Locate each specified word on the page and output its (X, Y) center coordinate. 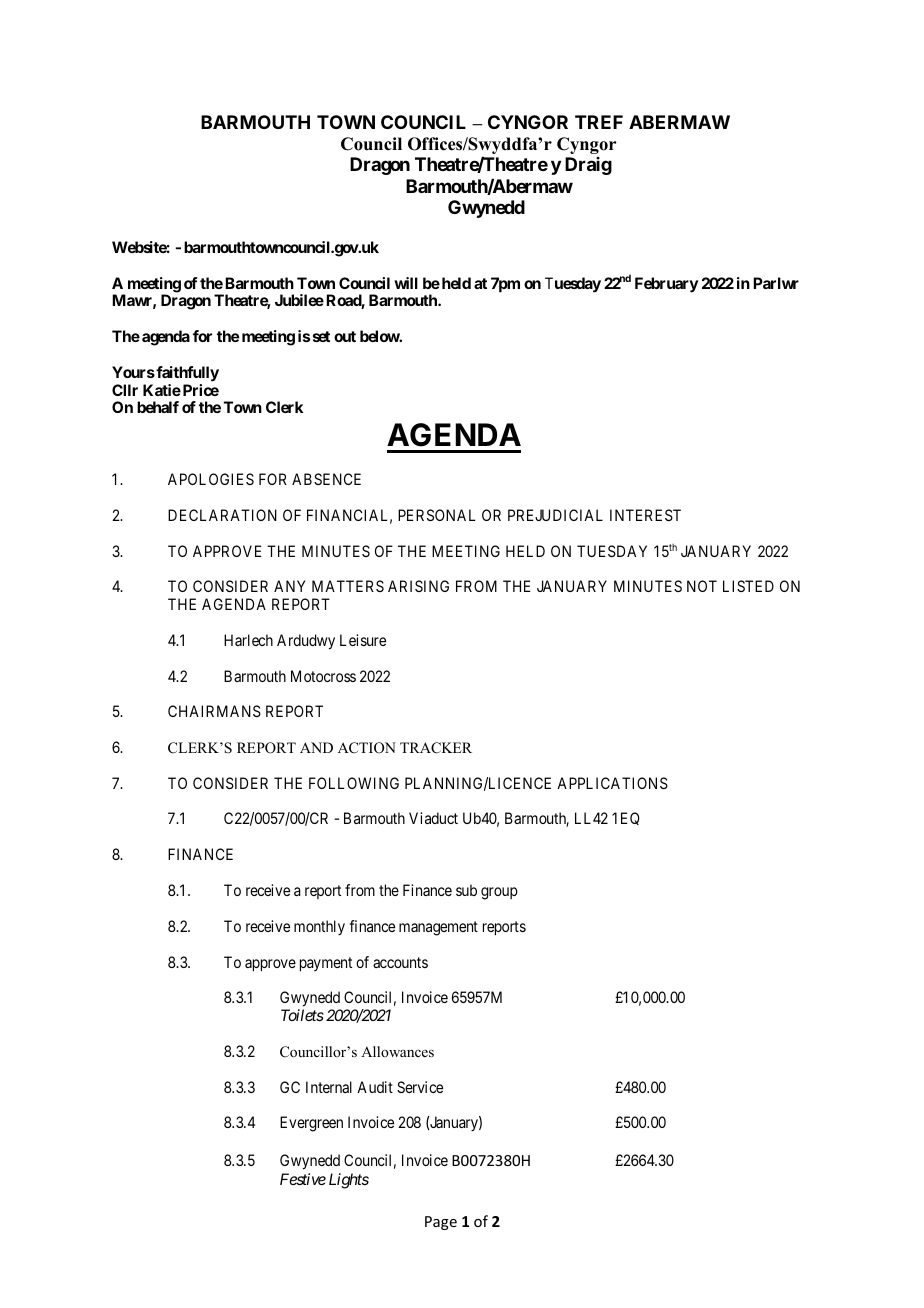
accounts (400, 962)
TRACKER (436, 748)
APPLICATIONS (612, 783)
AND (316, 747)
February (666, 285)
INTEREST (645, 515)
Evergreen (311, 1124)
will (406, 283)
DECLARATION (222, 515)
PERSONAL (436, 515)
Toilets (302, 1015)
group (499, 893)
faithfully (186, 374)
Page (441, 1223)
